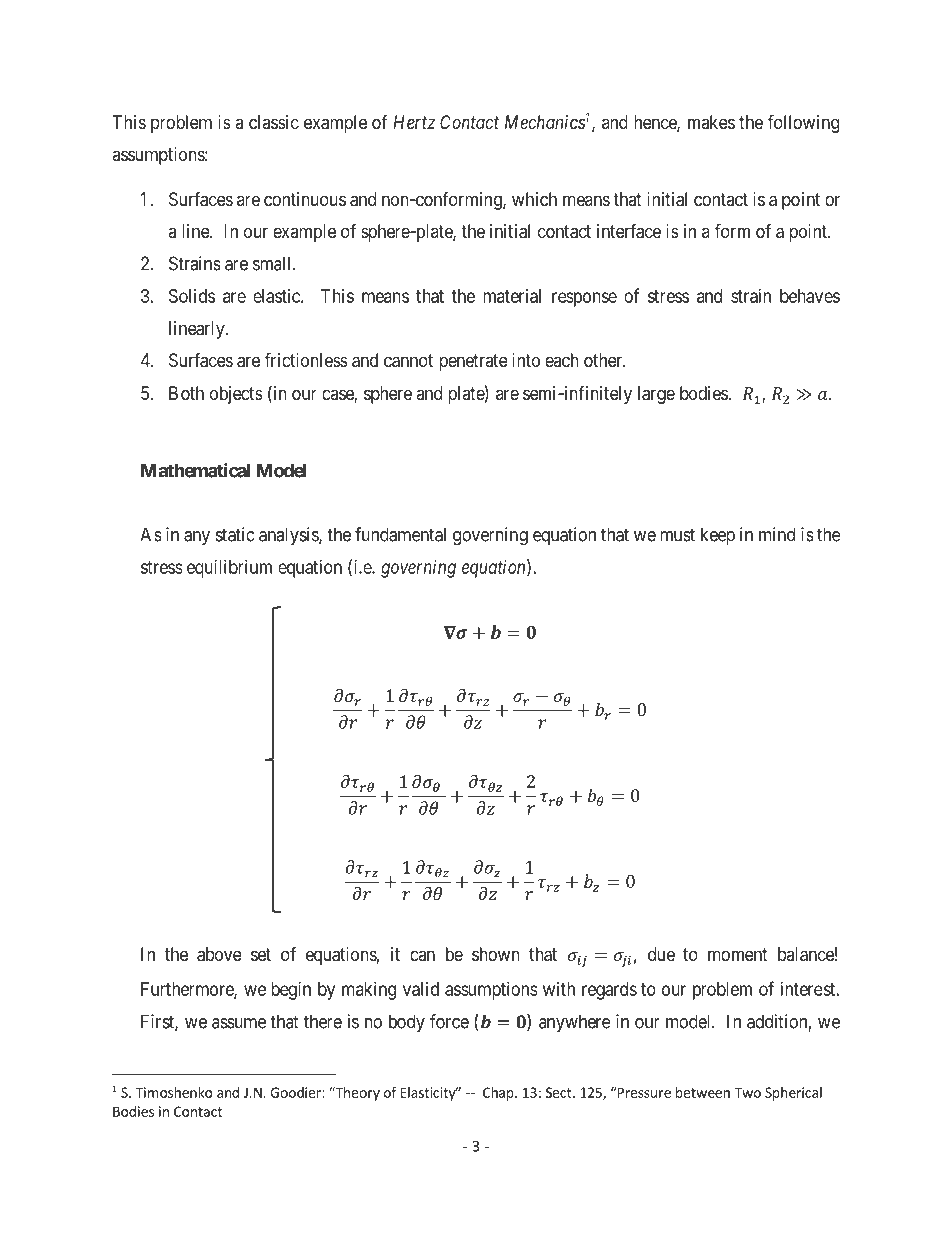  Describe the element at coordinates (496, 954) in the image. I see `shown` at that location.
